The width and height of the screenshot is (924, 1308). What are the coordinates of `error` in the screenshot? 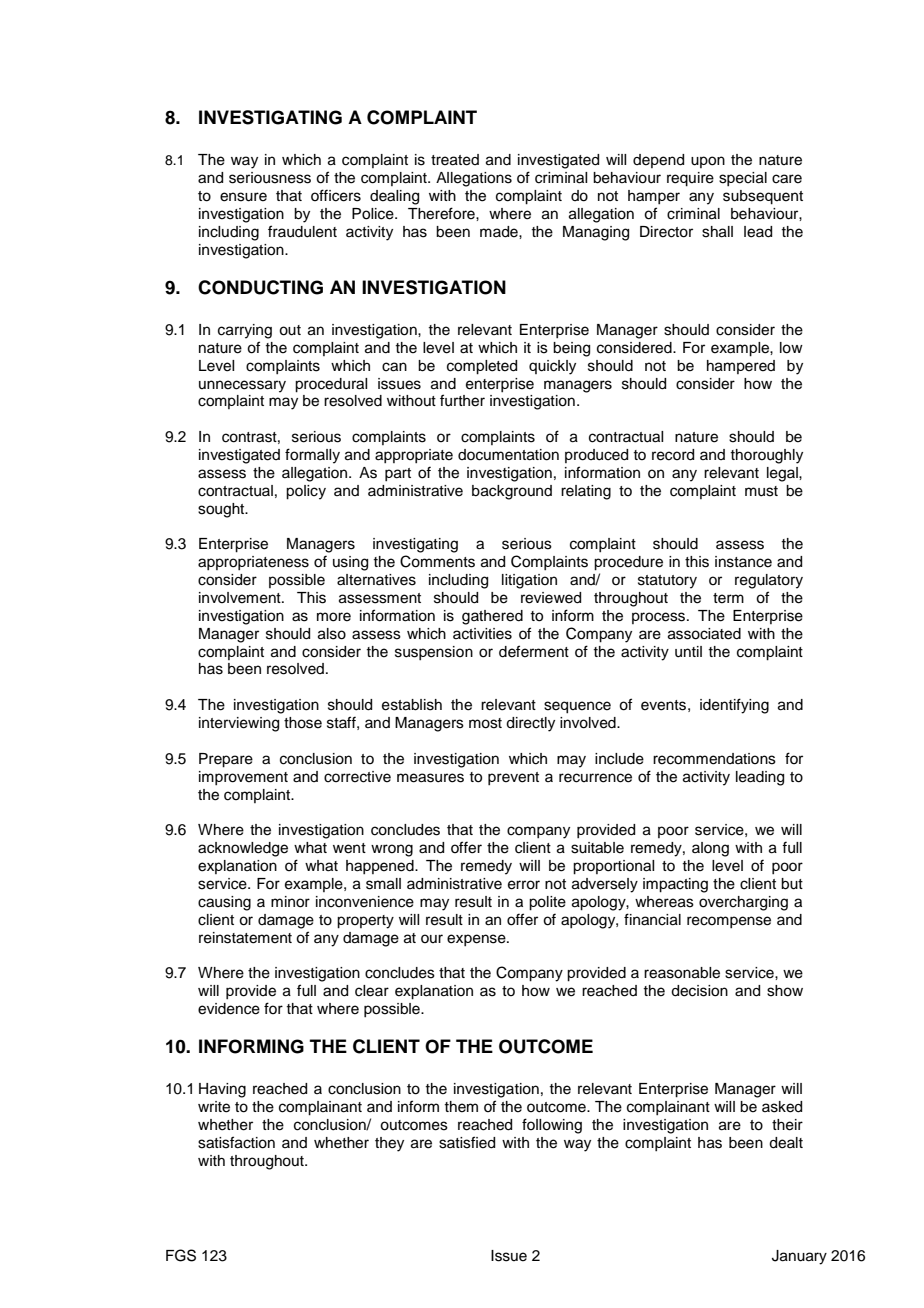 It's located at (524, 885).
